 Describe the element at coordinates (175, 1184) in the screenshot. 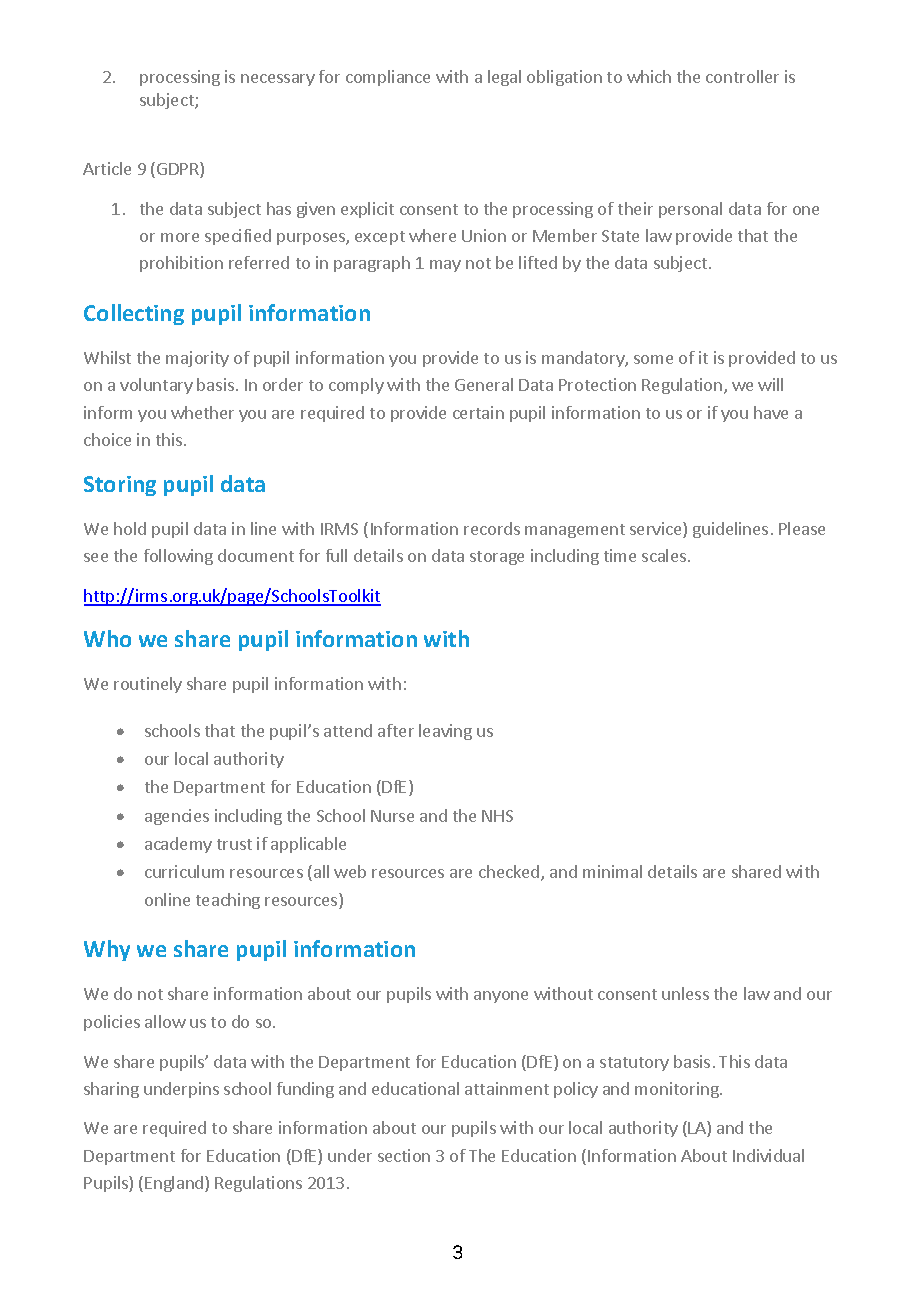

I see `England` at that location.
